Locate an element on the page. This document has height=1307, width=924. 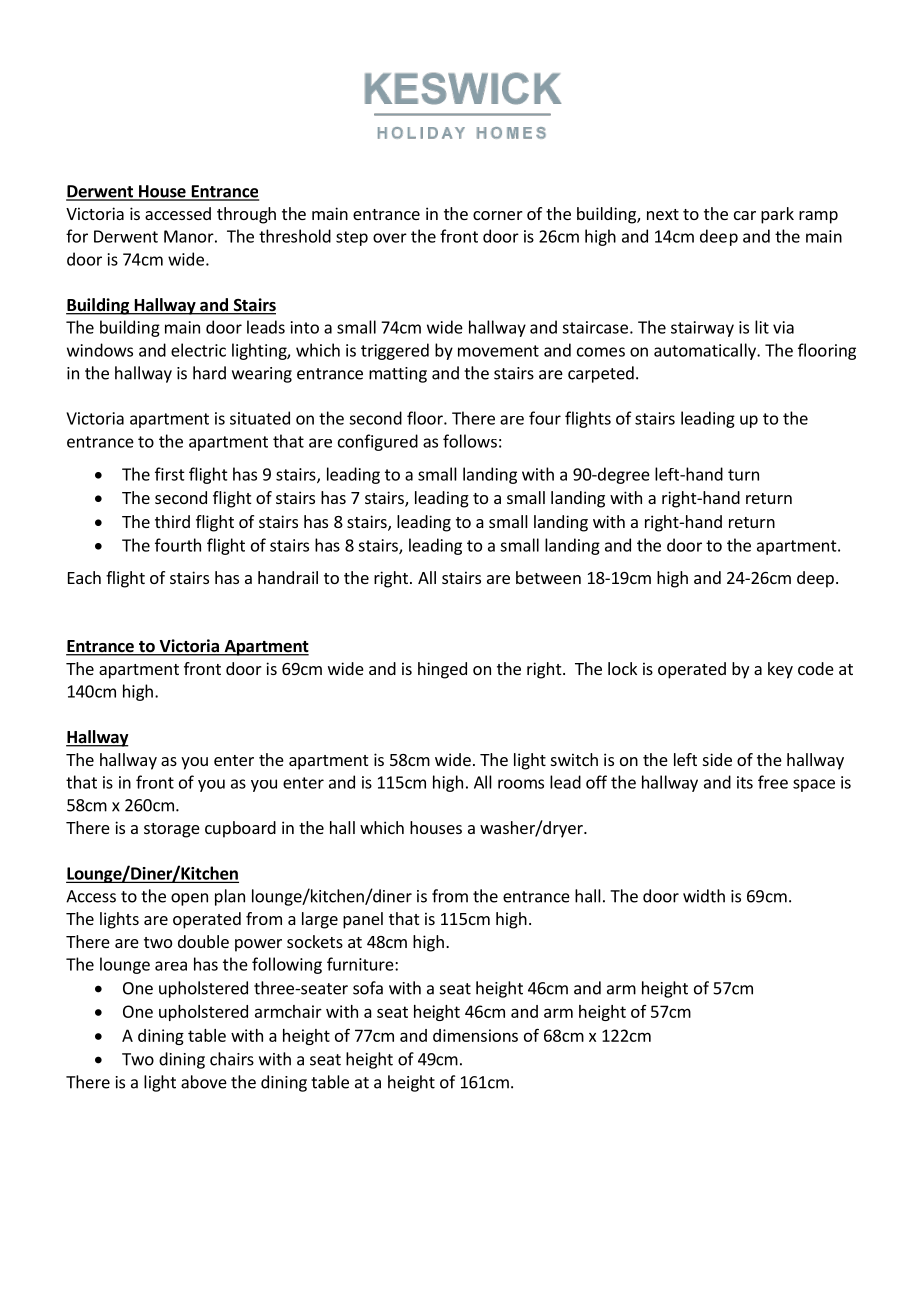
key is located at coordinates (780, 670).
